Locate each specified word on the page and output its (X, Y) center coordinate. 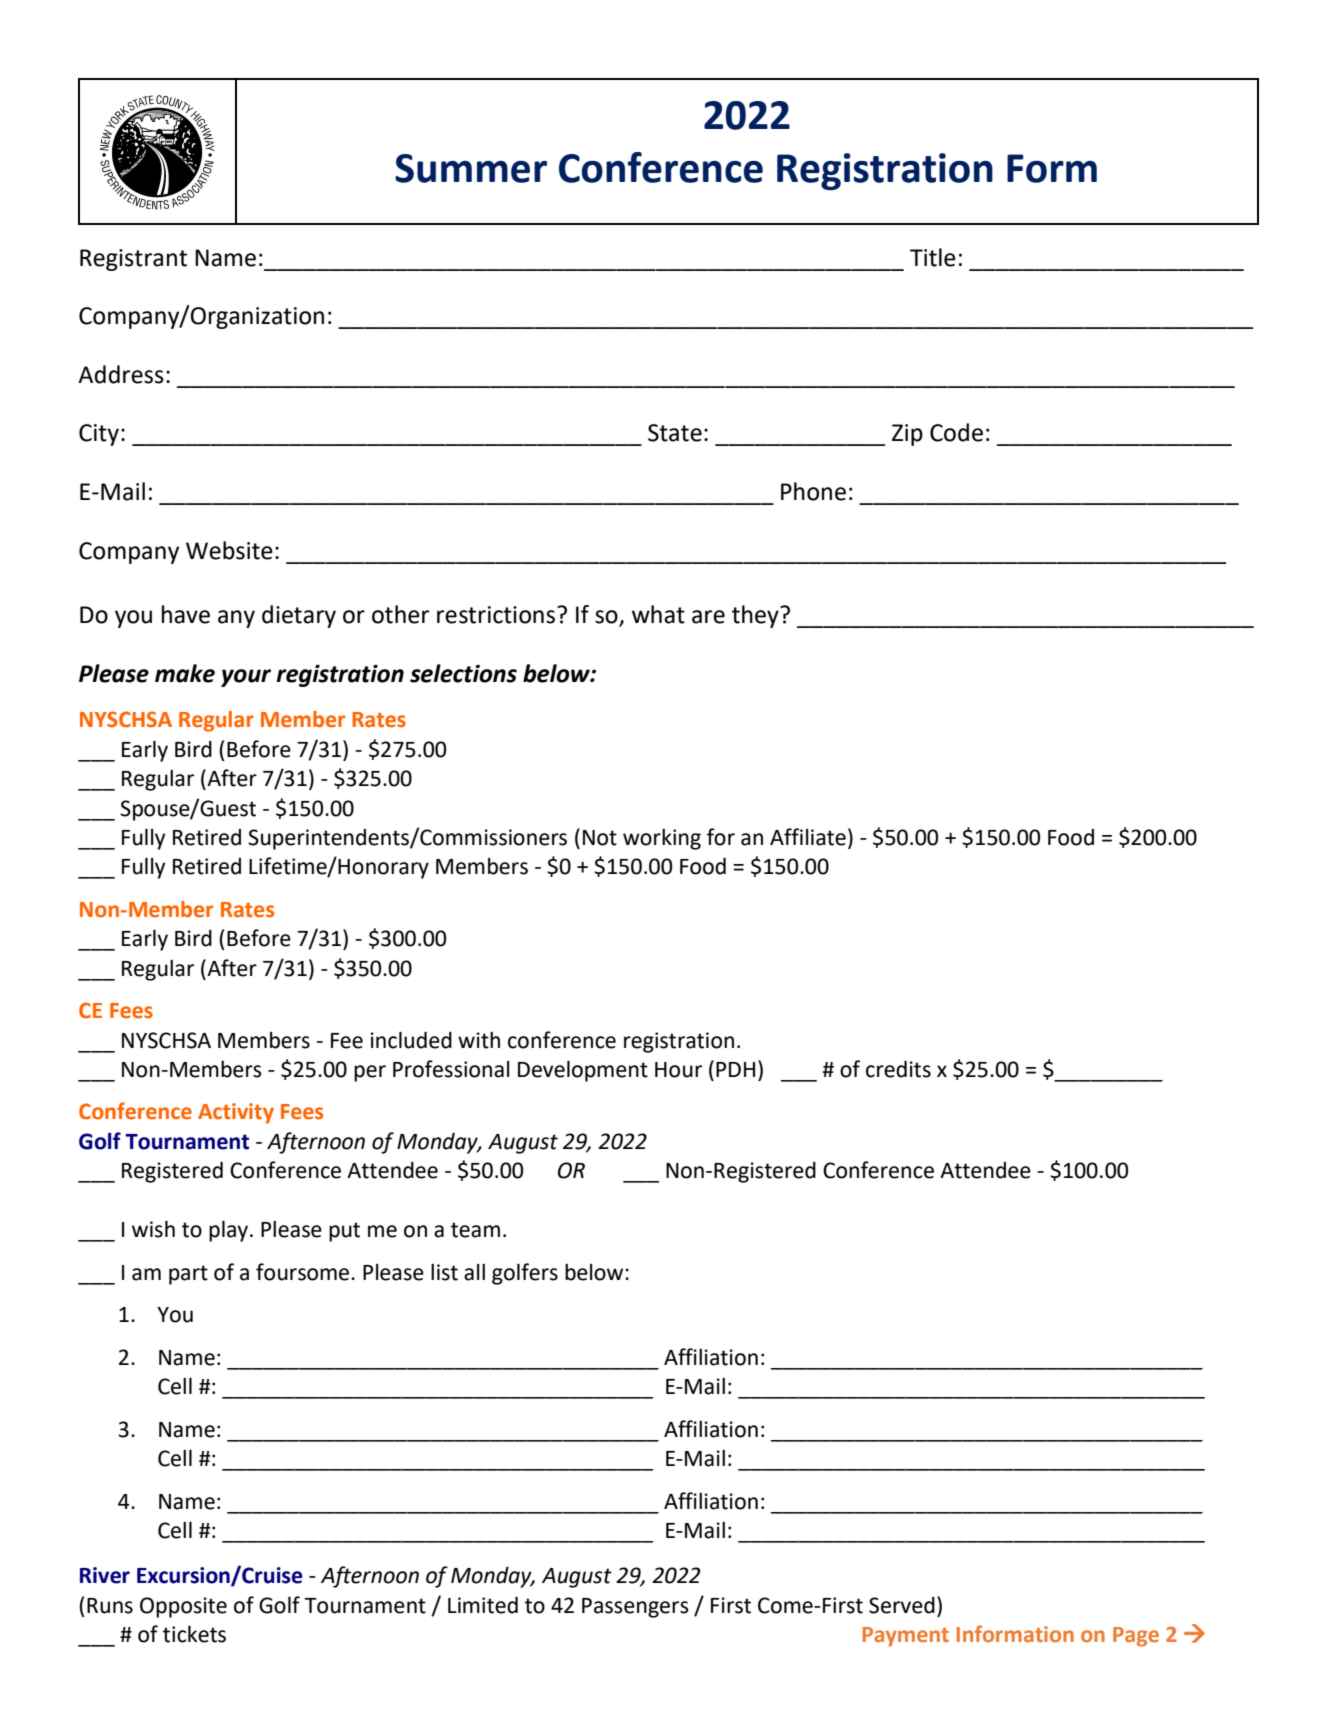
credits (898, 1069)
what (658, 614)
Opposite (183, 1607)
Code (956, 432)
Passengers (635, 1608)
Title (933, 257)
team (475, 1230)
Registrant (133, 260)
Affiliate (808, 837)
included (411, 1040)
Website (229, 550)
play (228, 1231)
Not (600, 838)
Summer (471, 168)
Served (902, 1605)
